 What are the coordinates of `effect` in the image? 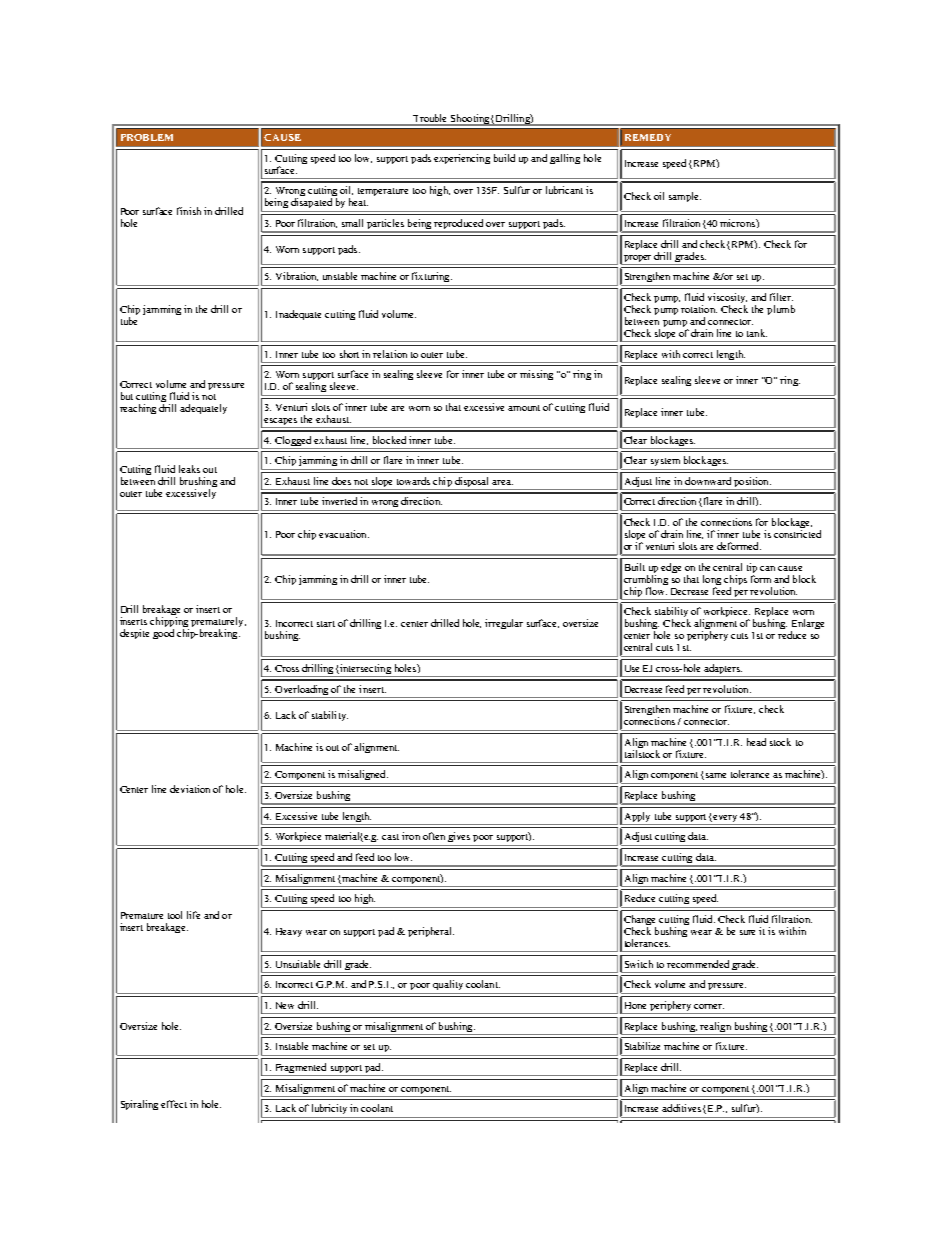 It's located at (174, 1104).
